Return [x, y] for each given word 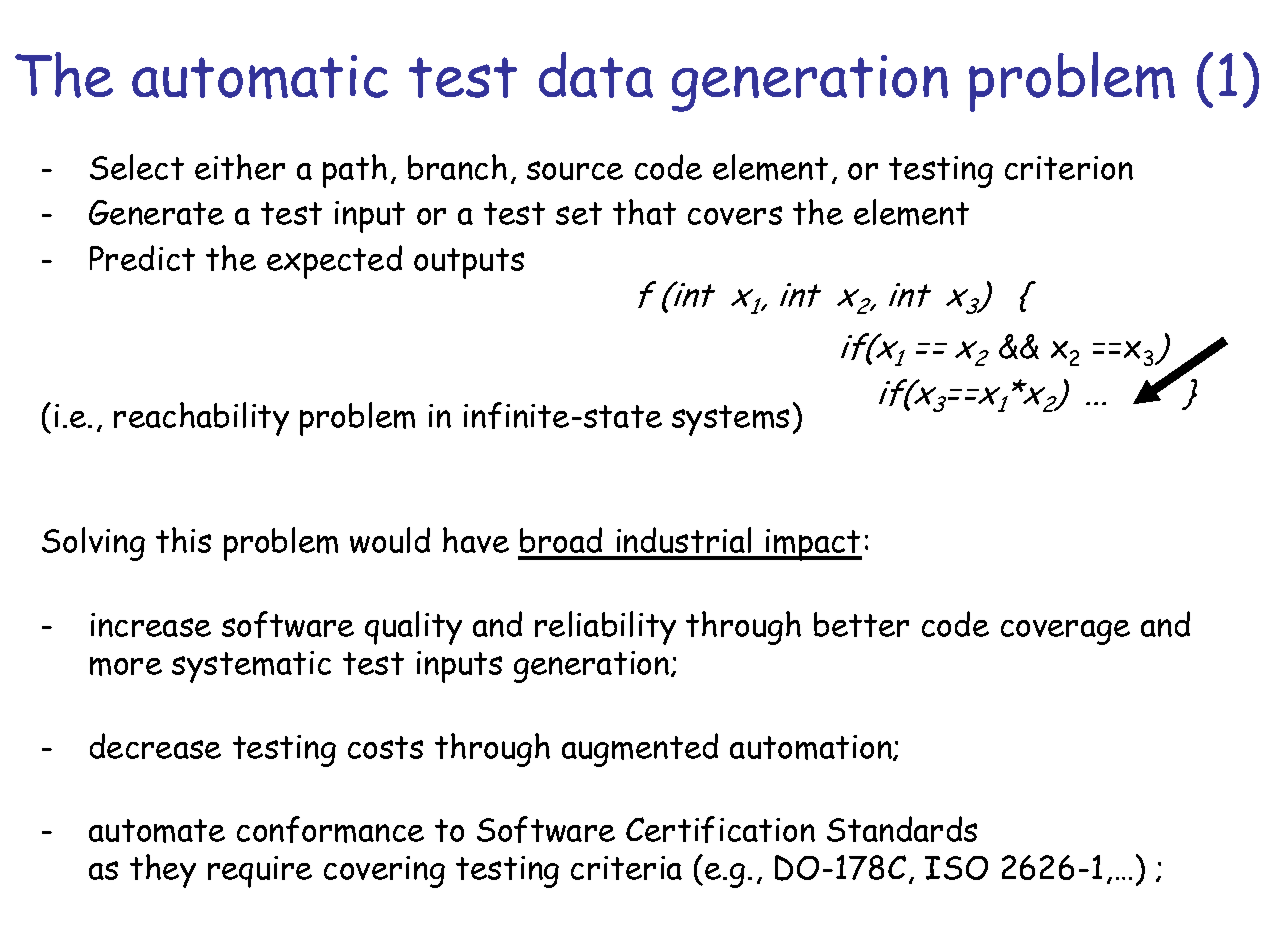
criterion [1069, 168]
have [476, 540]
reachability [201, 419]
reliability [605, 628]
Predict [142, 258]
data [596, 75]
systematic [251, 667]
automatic [260, 77]
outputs [469, 263]
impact [813, 545]
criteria [626, 868]
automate [157, 831]
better [861, 624]
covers [735, 215]
